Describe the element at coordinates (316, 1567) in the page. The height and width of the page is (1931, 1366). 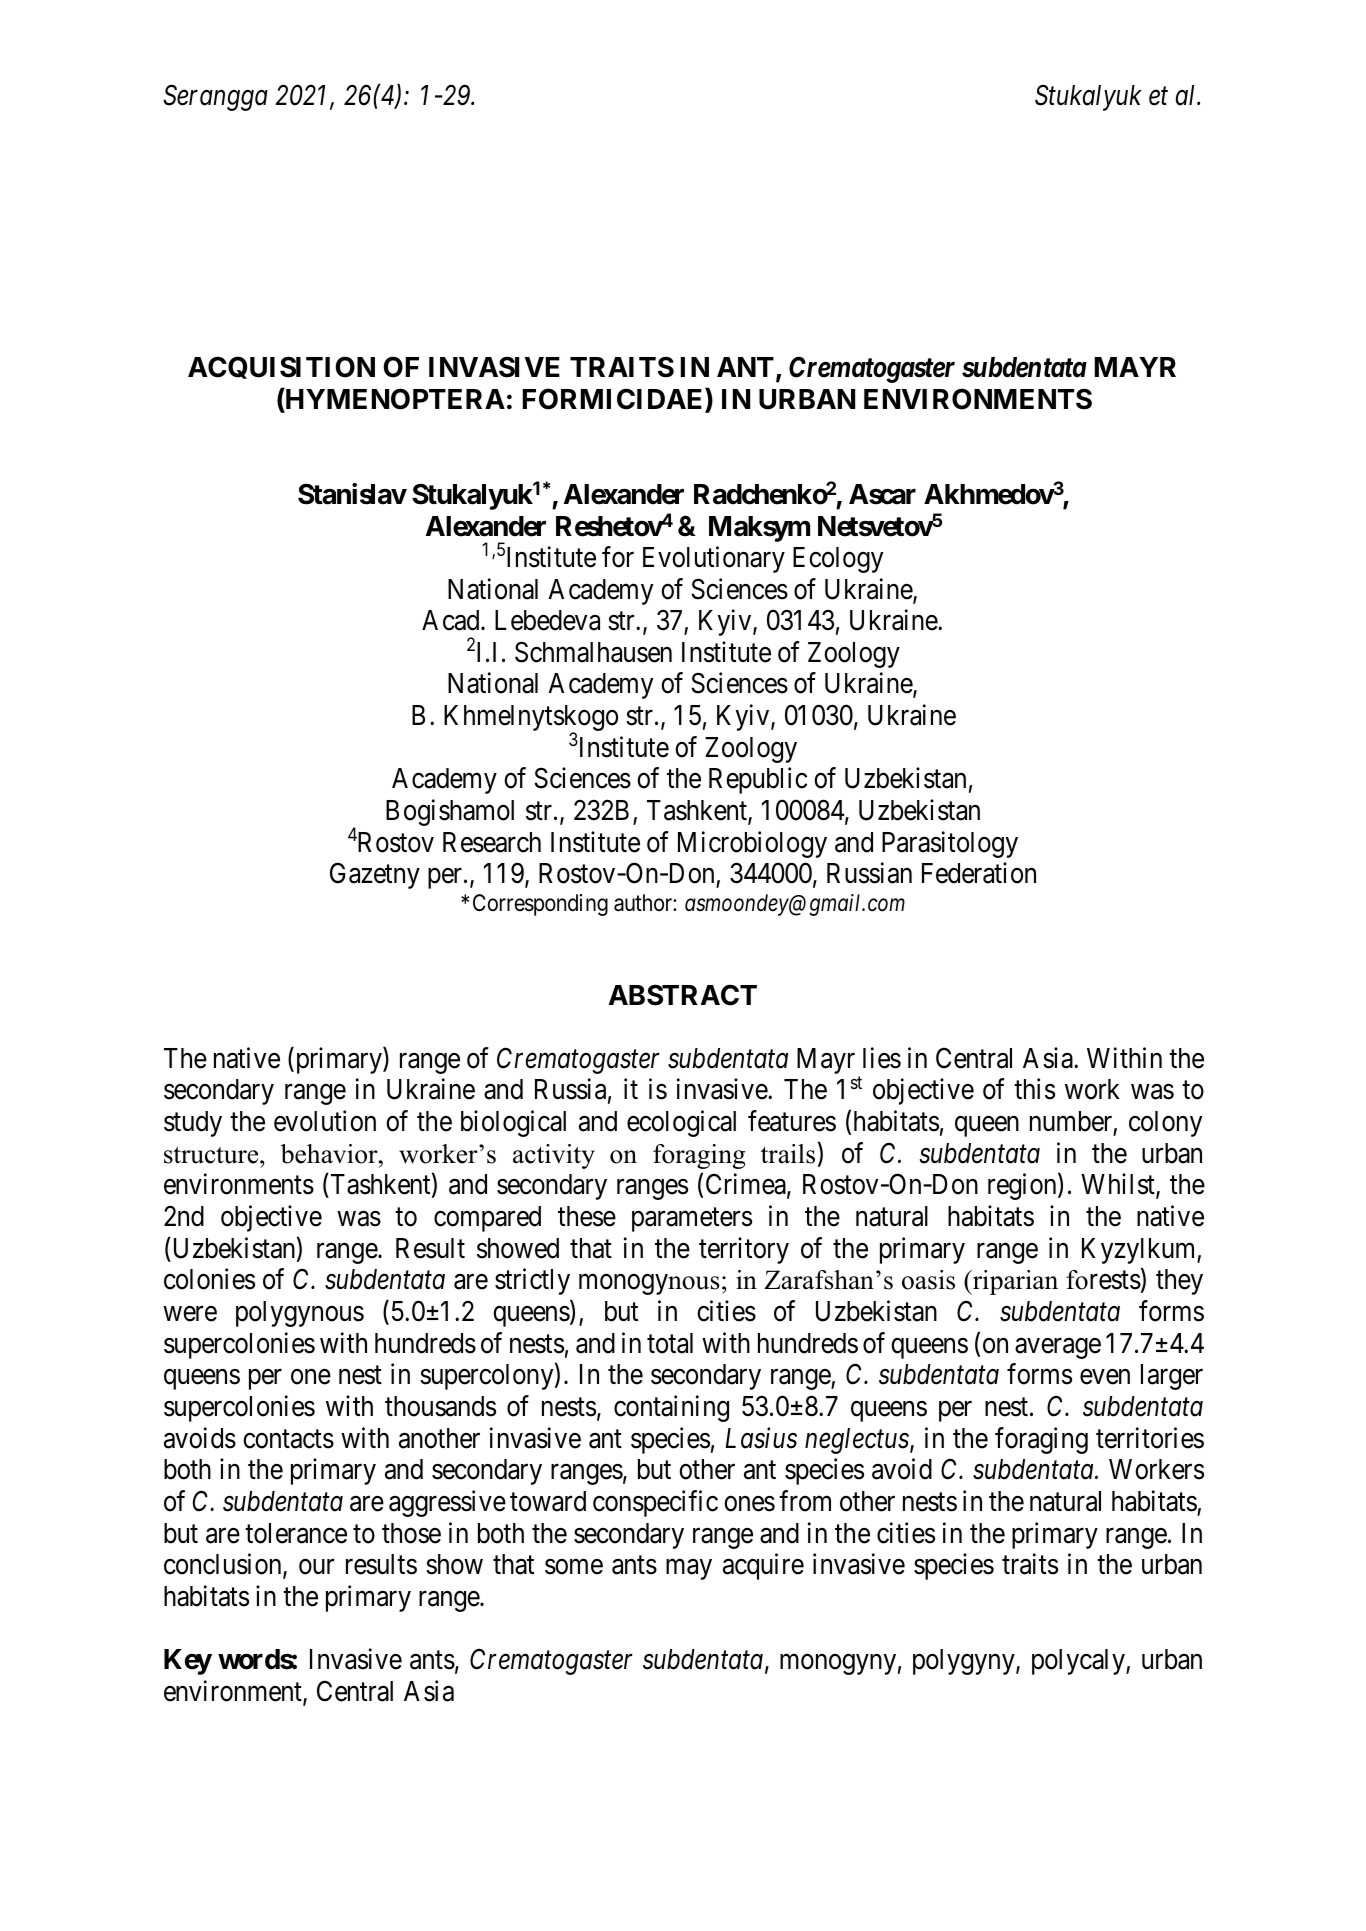
I see `our` at that location.
